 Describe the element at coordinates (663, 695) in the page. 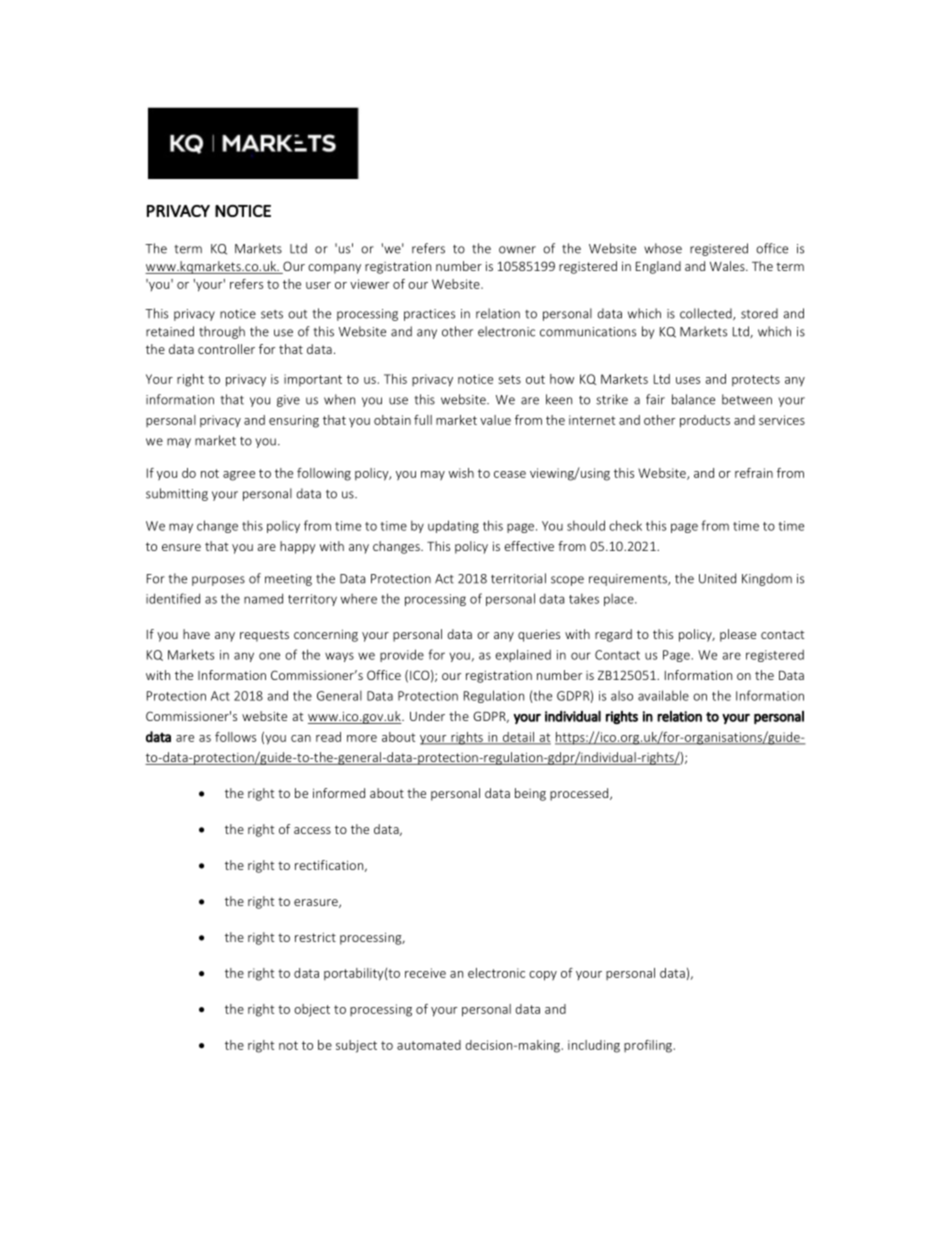

I see `available` at that location.
